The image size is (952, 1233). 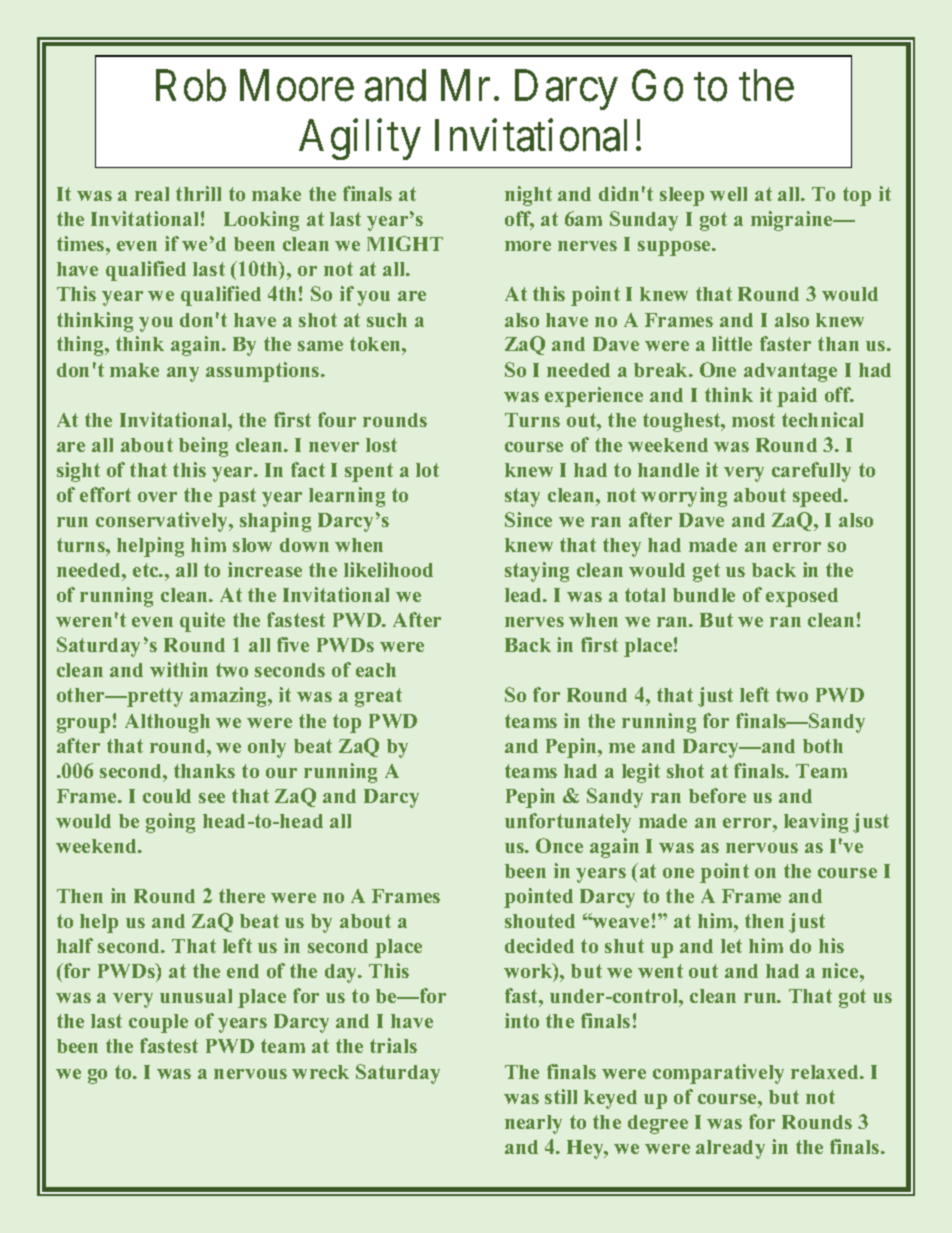 What do you see at coordinates (728, 194) in the document?
I see `well` at bounding box center [728, 194].
